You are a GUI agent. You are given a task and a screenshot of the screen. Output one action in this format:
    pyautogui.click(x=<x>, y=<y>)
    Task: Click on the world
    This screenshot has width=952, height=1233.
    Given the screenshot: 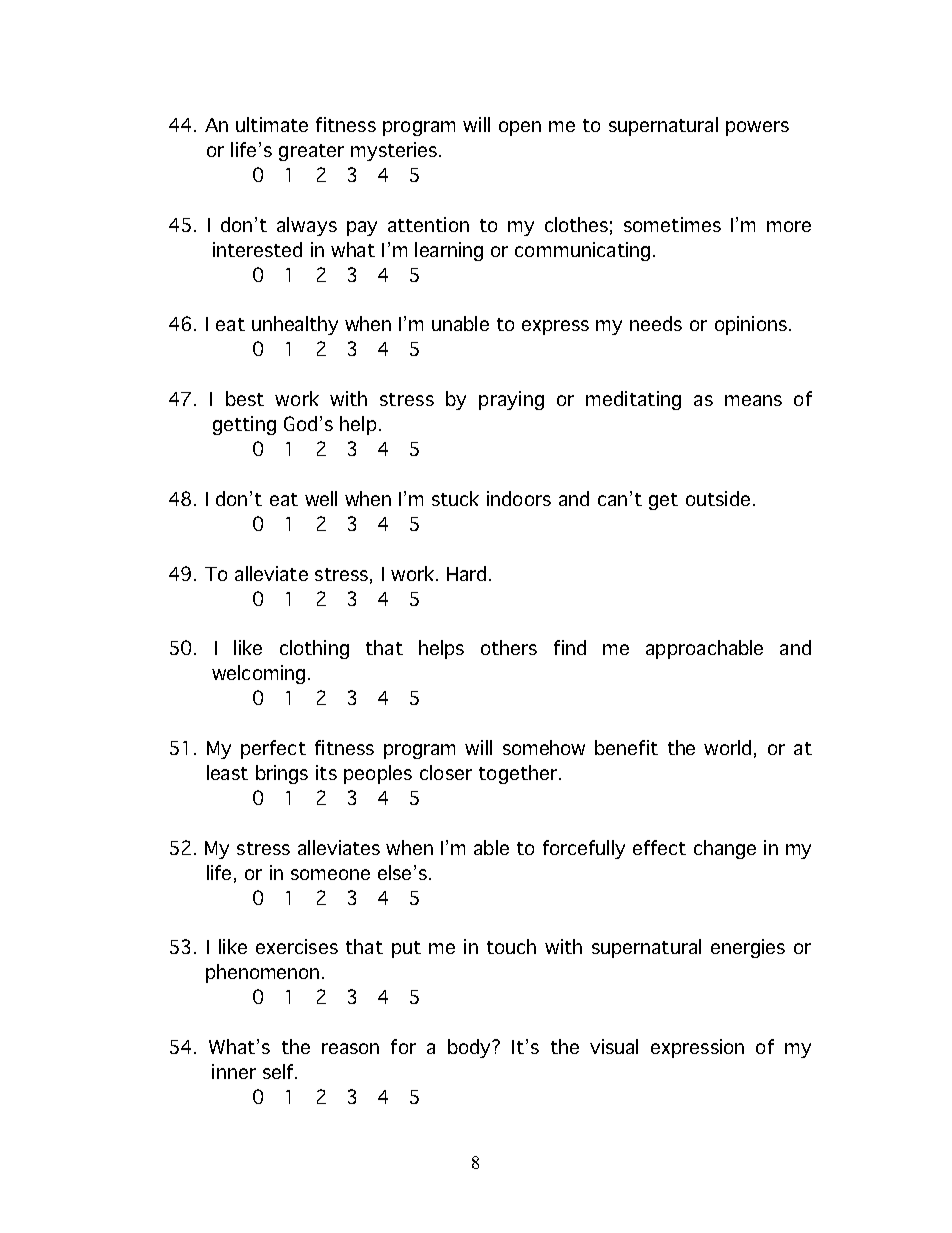 What is the action you would take?
    pyautogui.click(x=727, y=747)
